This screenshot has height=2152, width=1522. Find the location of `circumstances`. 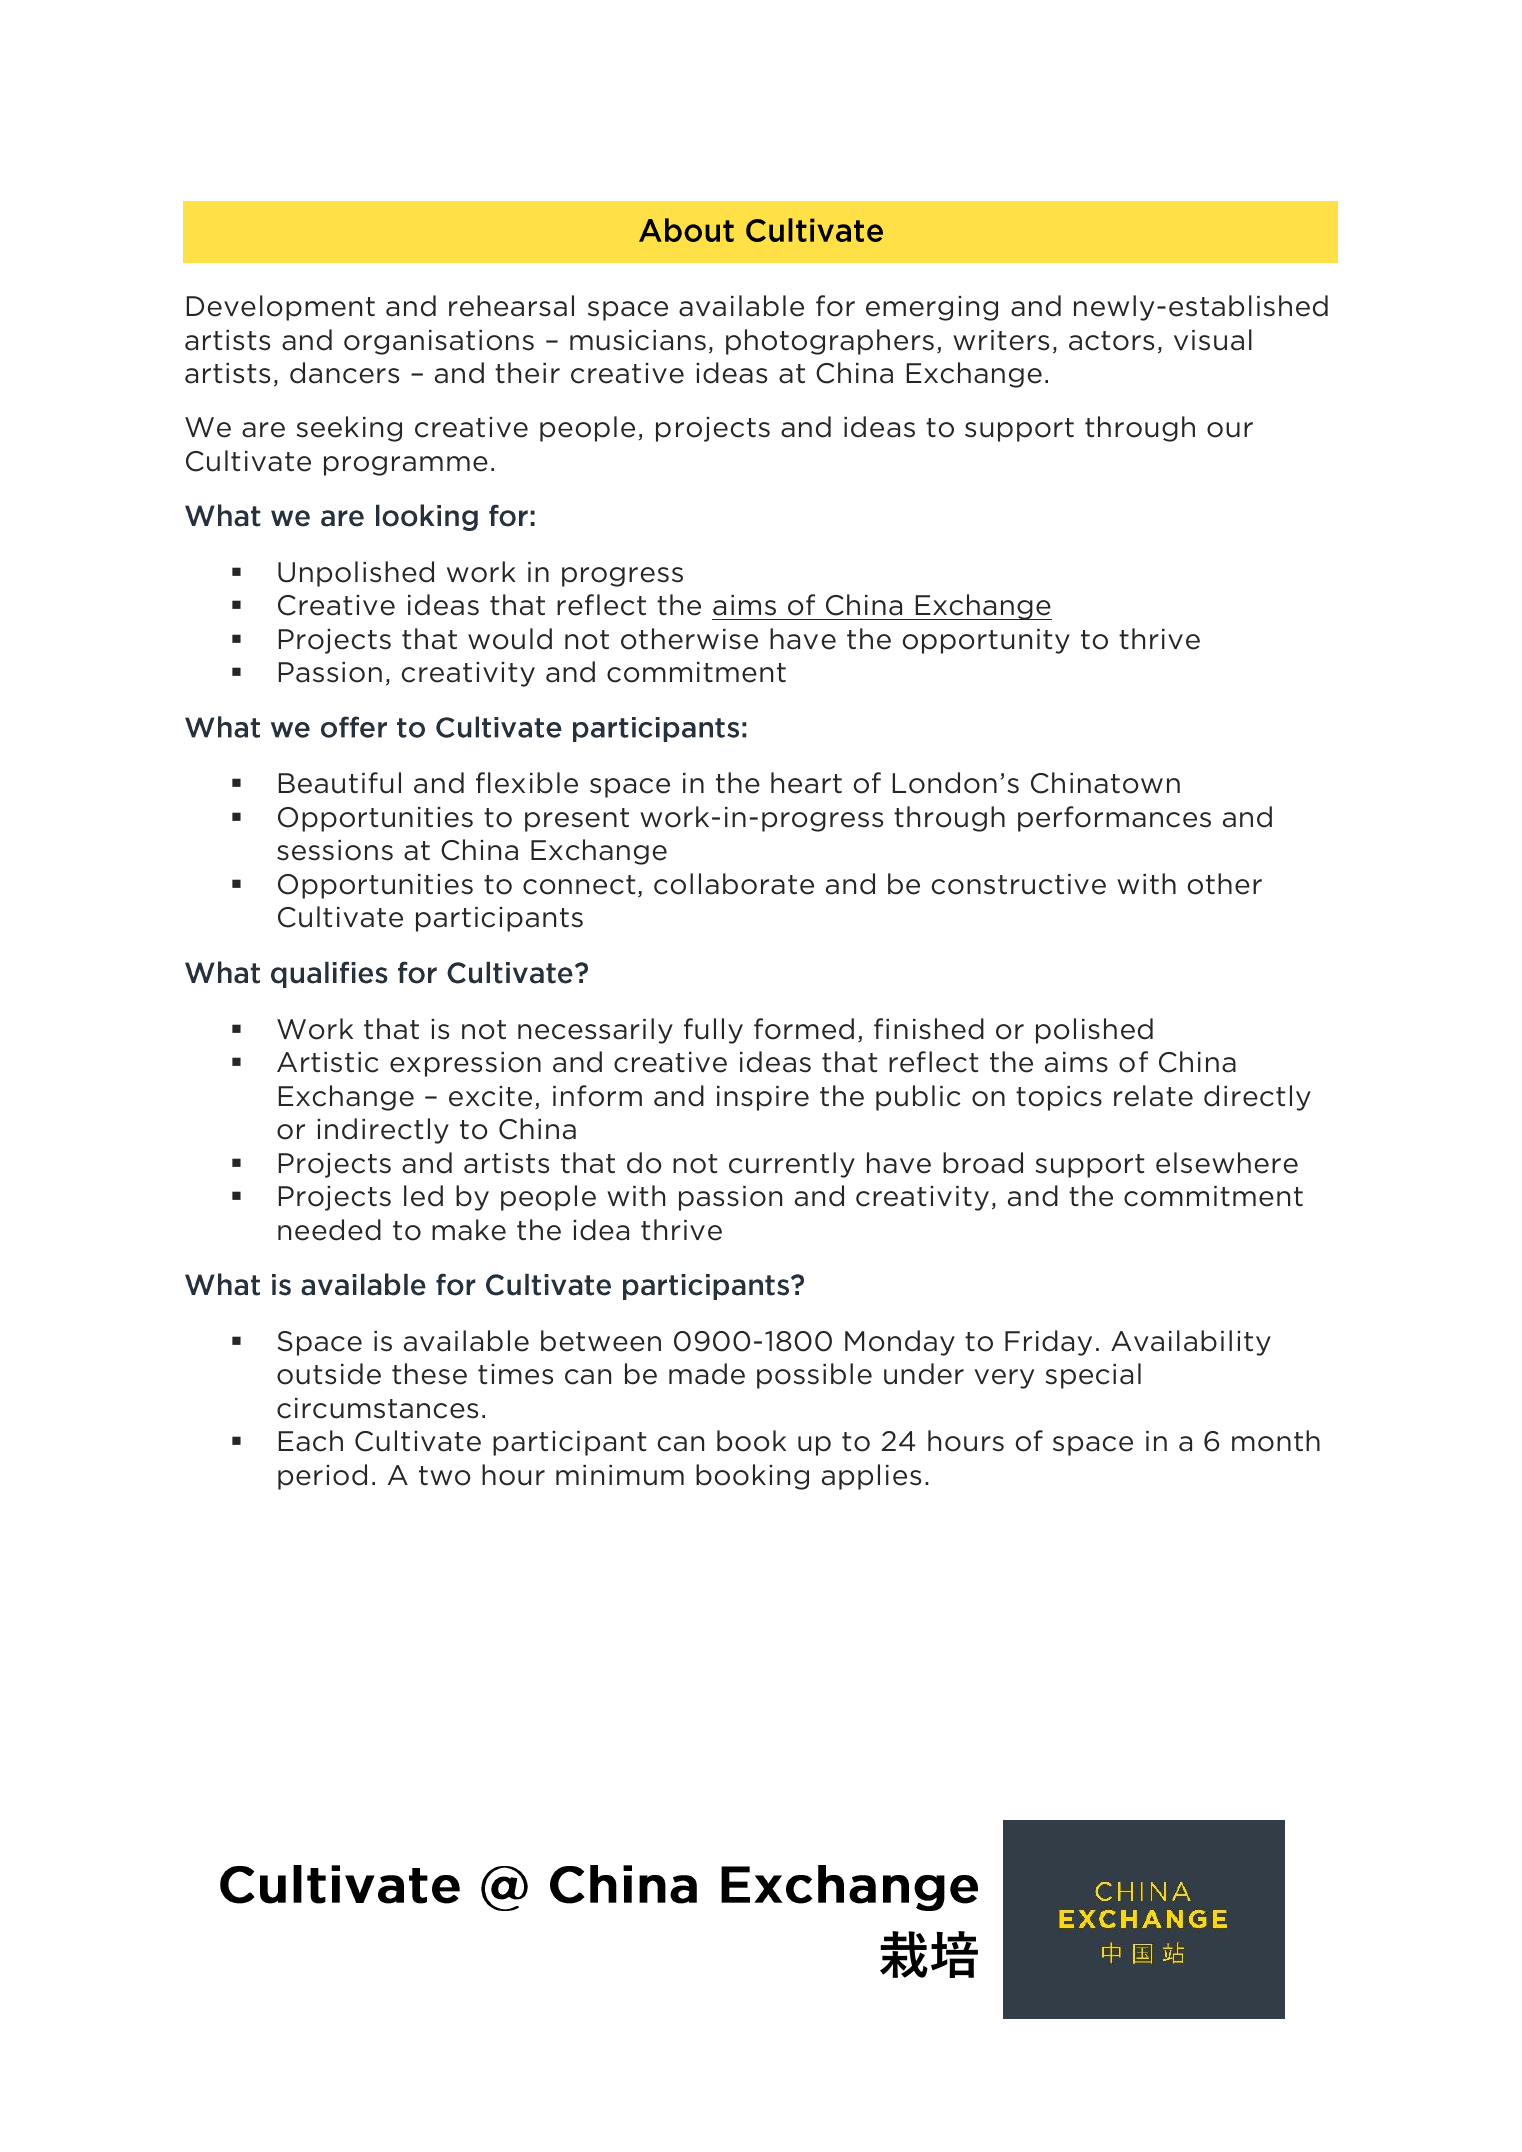

circumstances is located at coordinates (377, 1408).
